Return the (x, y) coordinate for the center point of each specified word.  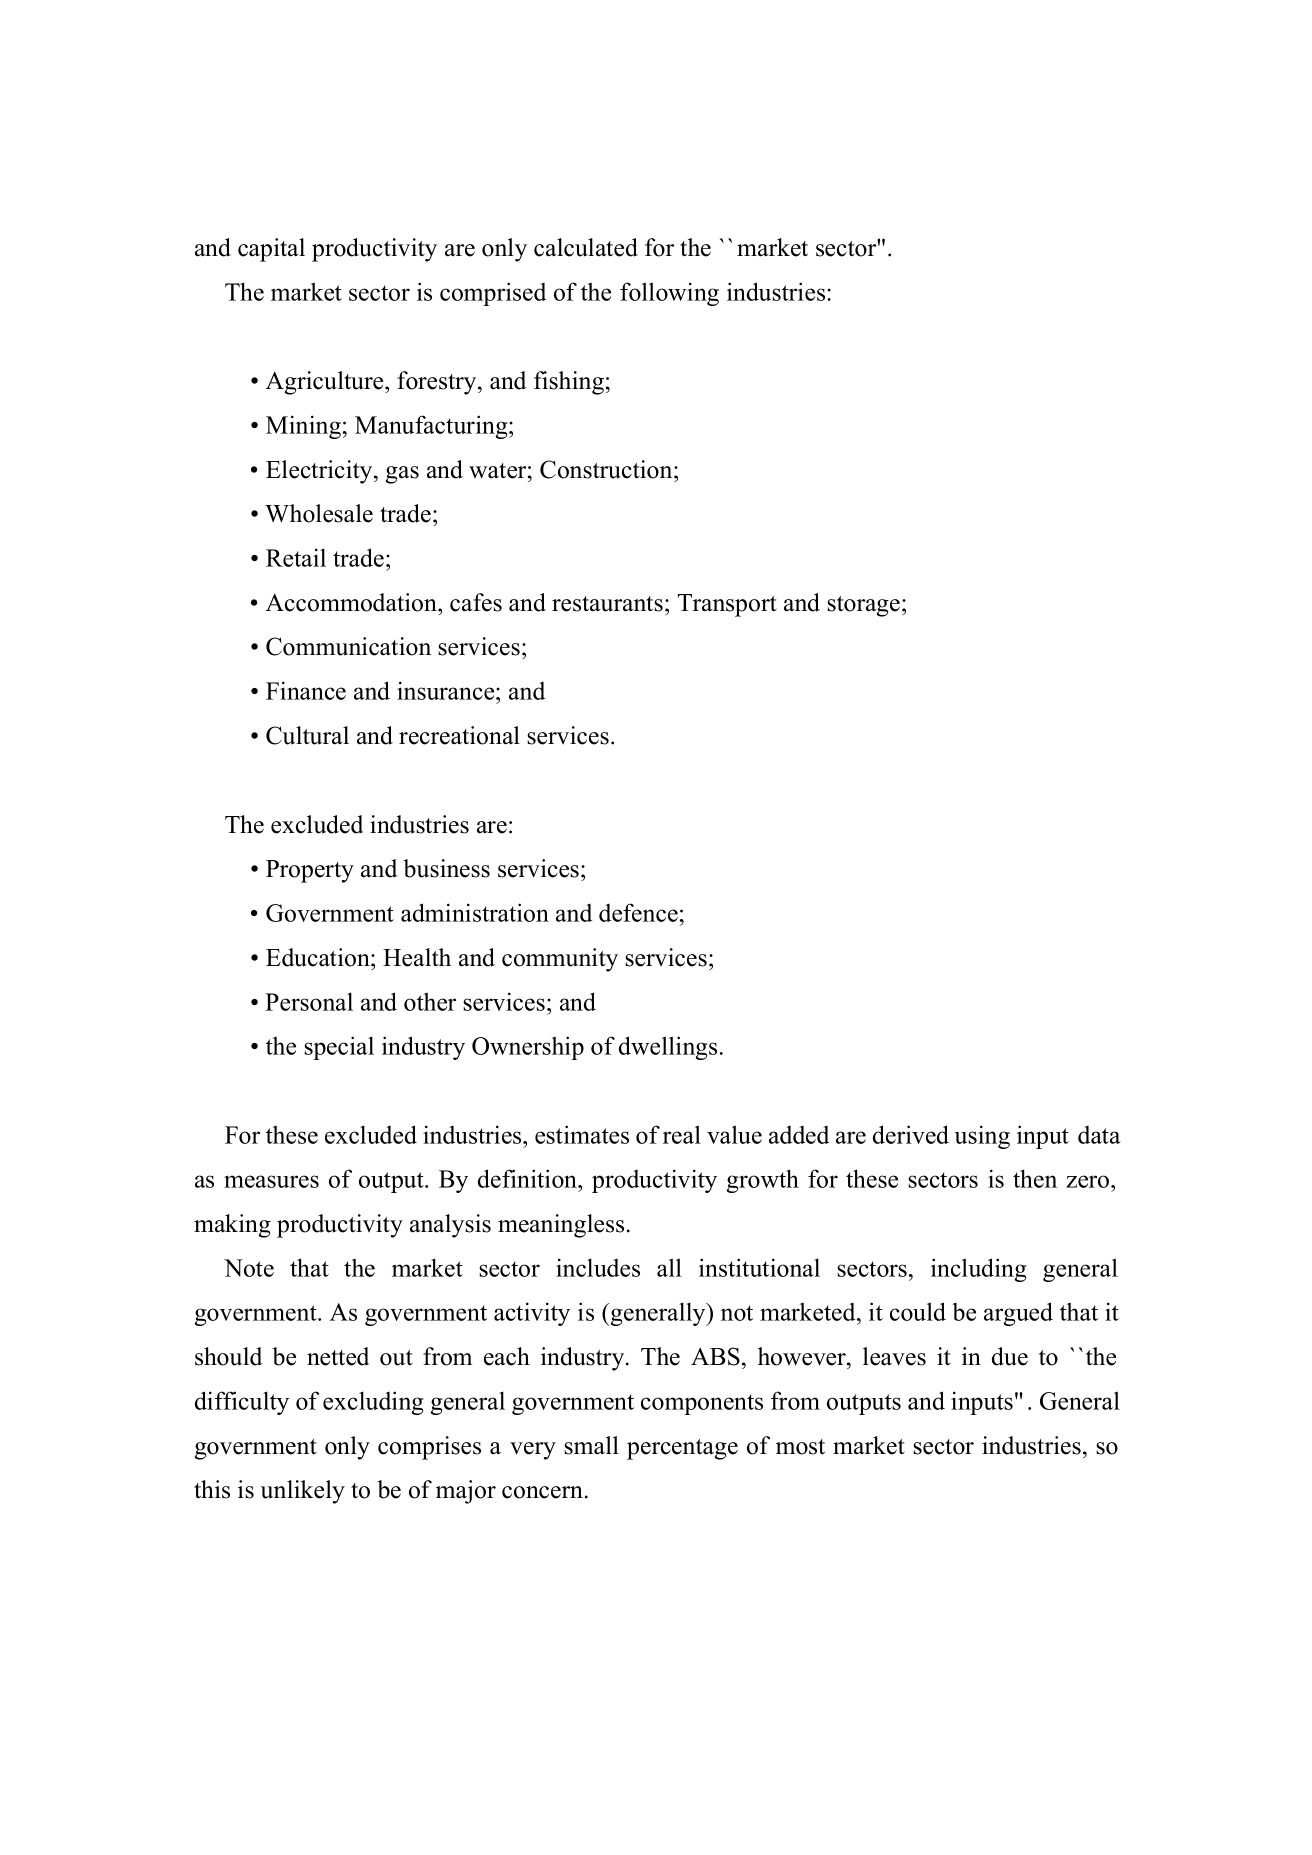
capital (271, 250)
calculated (586, 247)
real (682, 1134)
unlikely (302, 1492)
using (982, 1137)
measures (271, 1181)
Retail (296, 557)
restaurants (607, 604)
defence (638, 912)
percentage (682, 1449)
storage (863, 606)
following (669, 294)
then (1035, 1178)
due (1010, 1356)
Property (310, 871)
